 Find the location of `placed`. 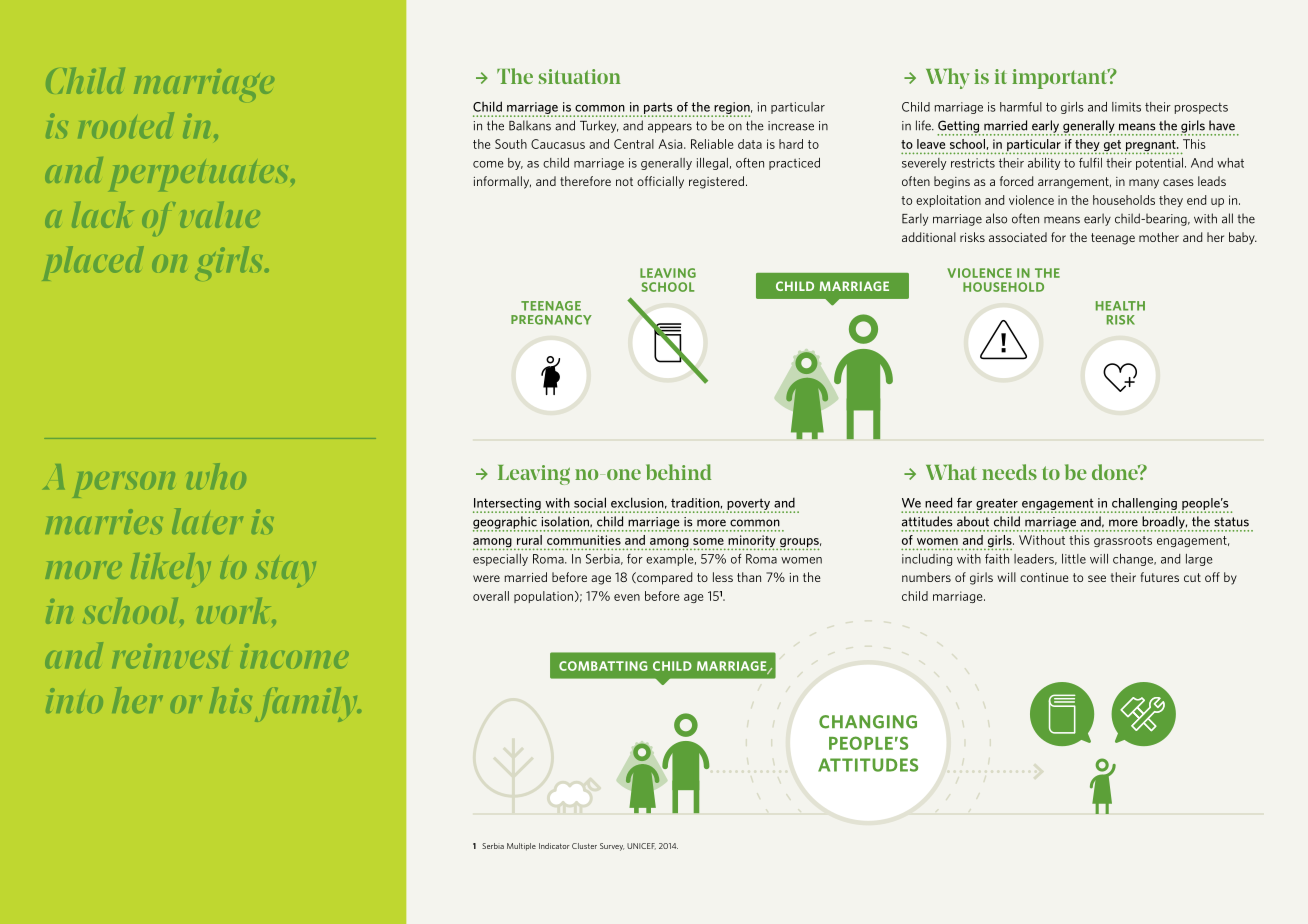

placed is located at coordinates (93, 263).
